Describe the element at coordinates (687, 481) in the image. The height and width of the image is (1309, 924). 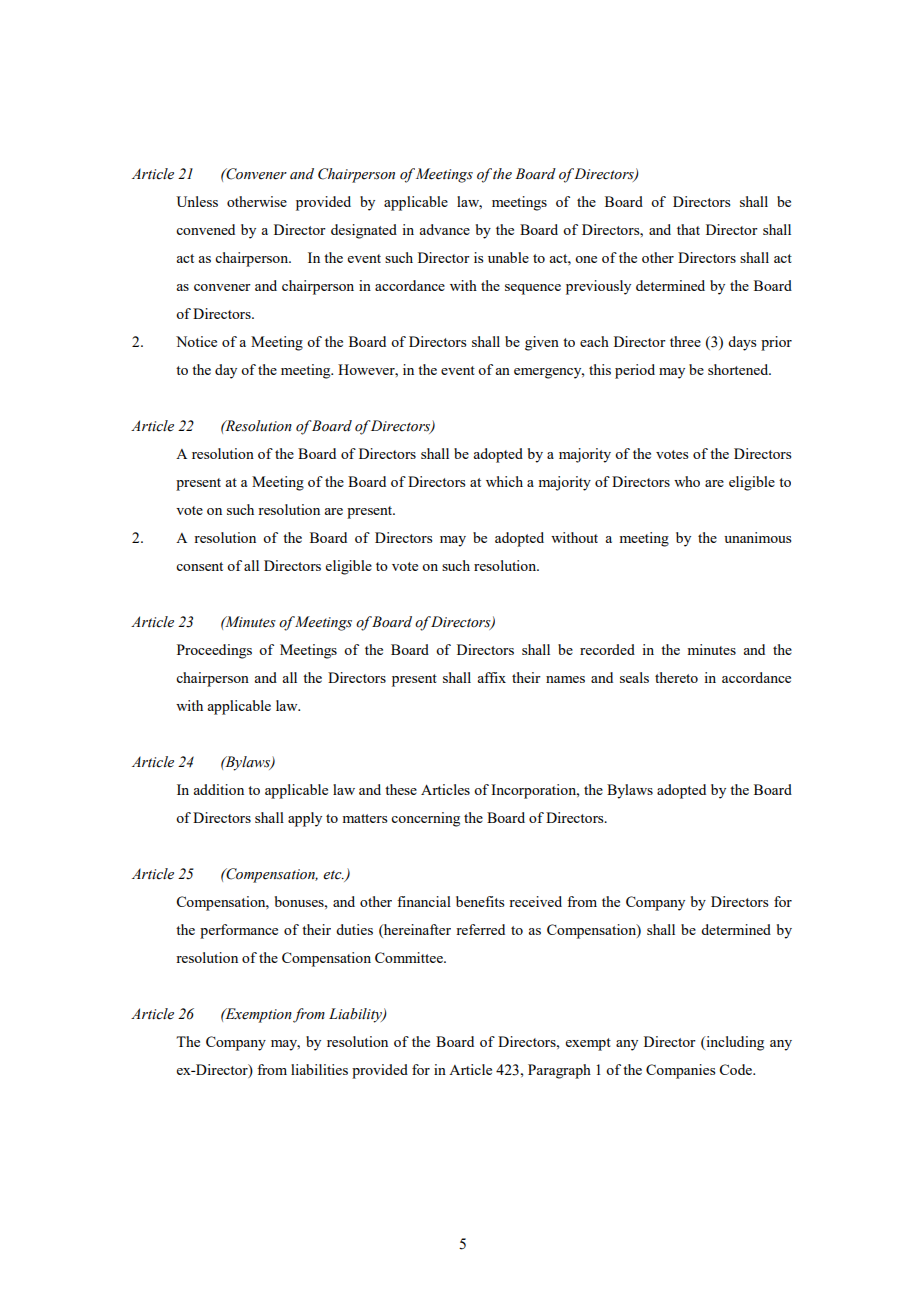
I see `who` at that location.
